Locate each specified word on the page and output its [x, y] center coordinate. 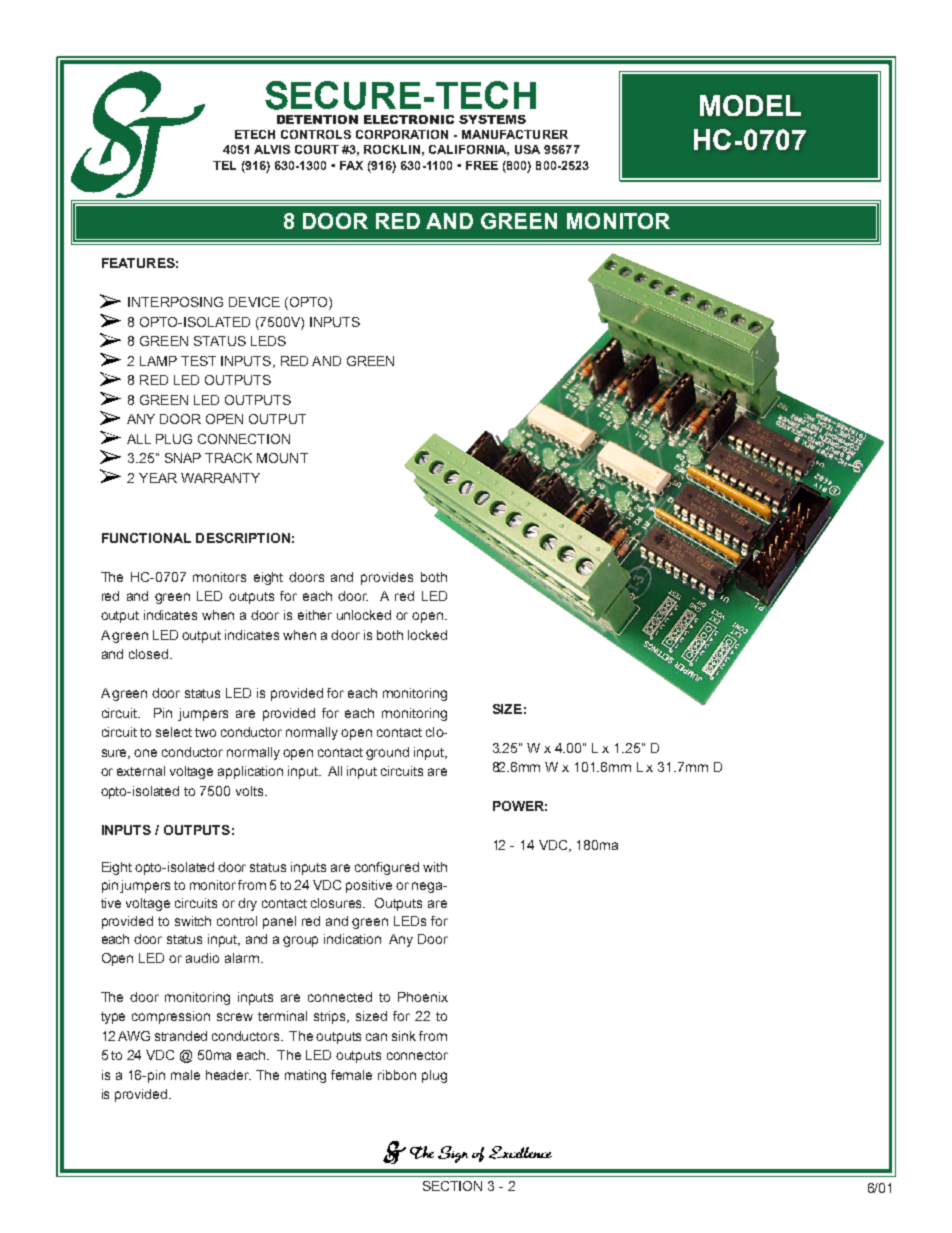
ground [387, 753]
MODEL [750, 105]
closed [148, 654]
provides [387, 578]
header [228, 1075]
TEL [224, 165]
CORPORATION [402, 134]
